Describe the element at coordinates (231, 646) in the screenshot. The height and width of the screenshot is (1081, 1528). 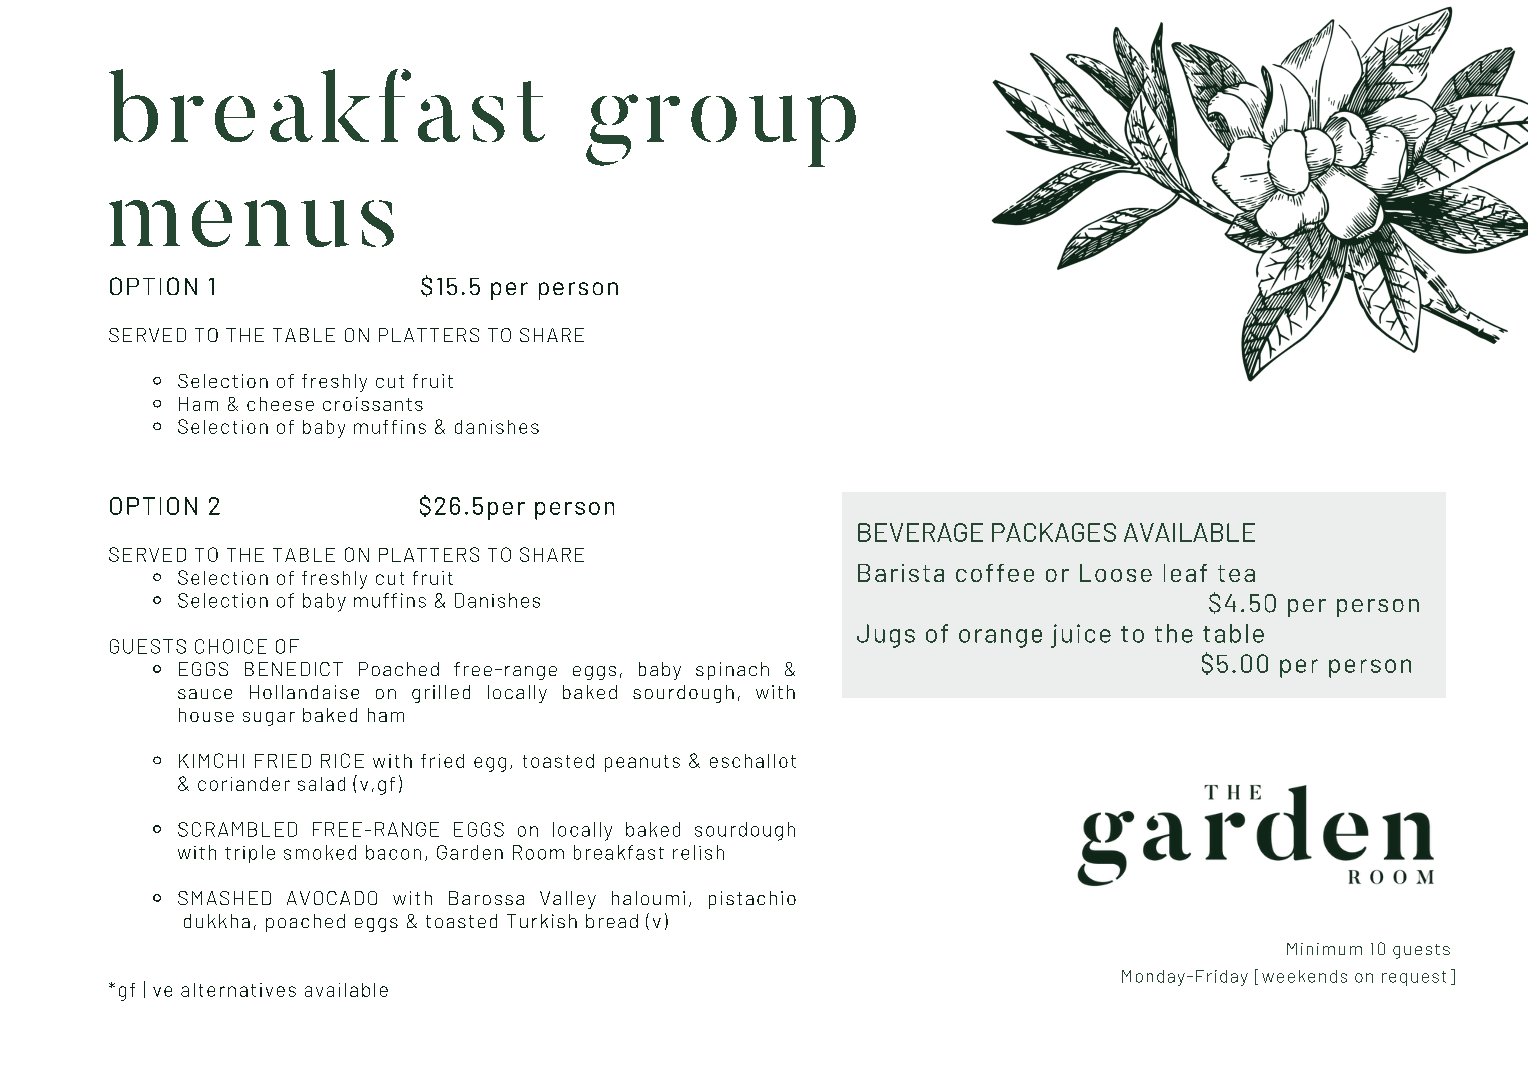
I see `CHOICE` at that location.
